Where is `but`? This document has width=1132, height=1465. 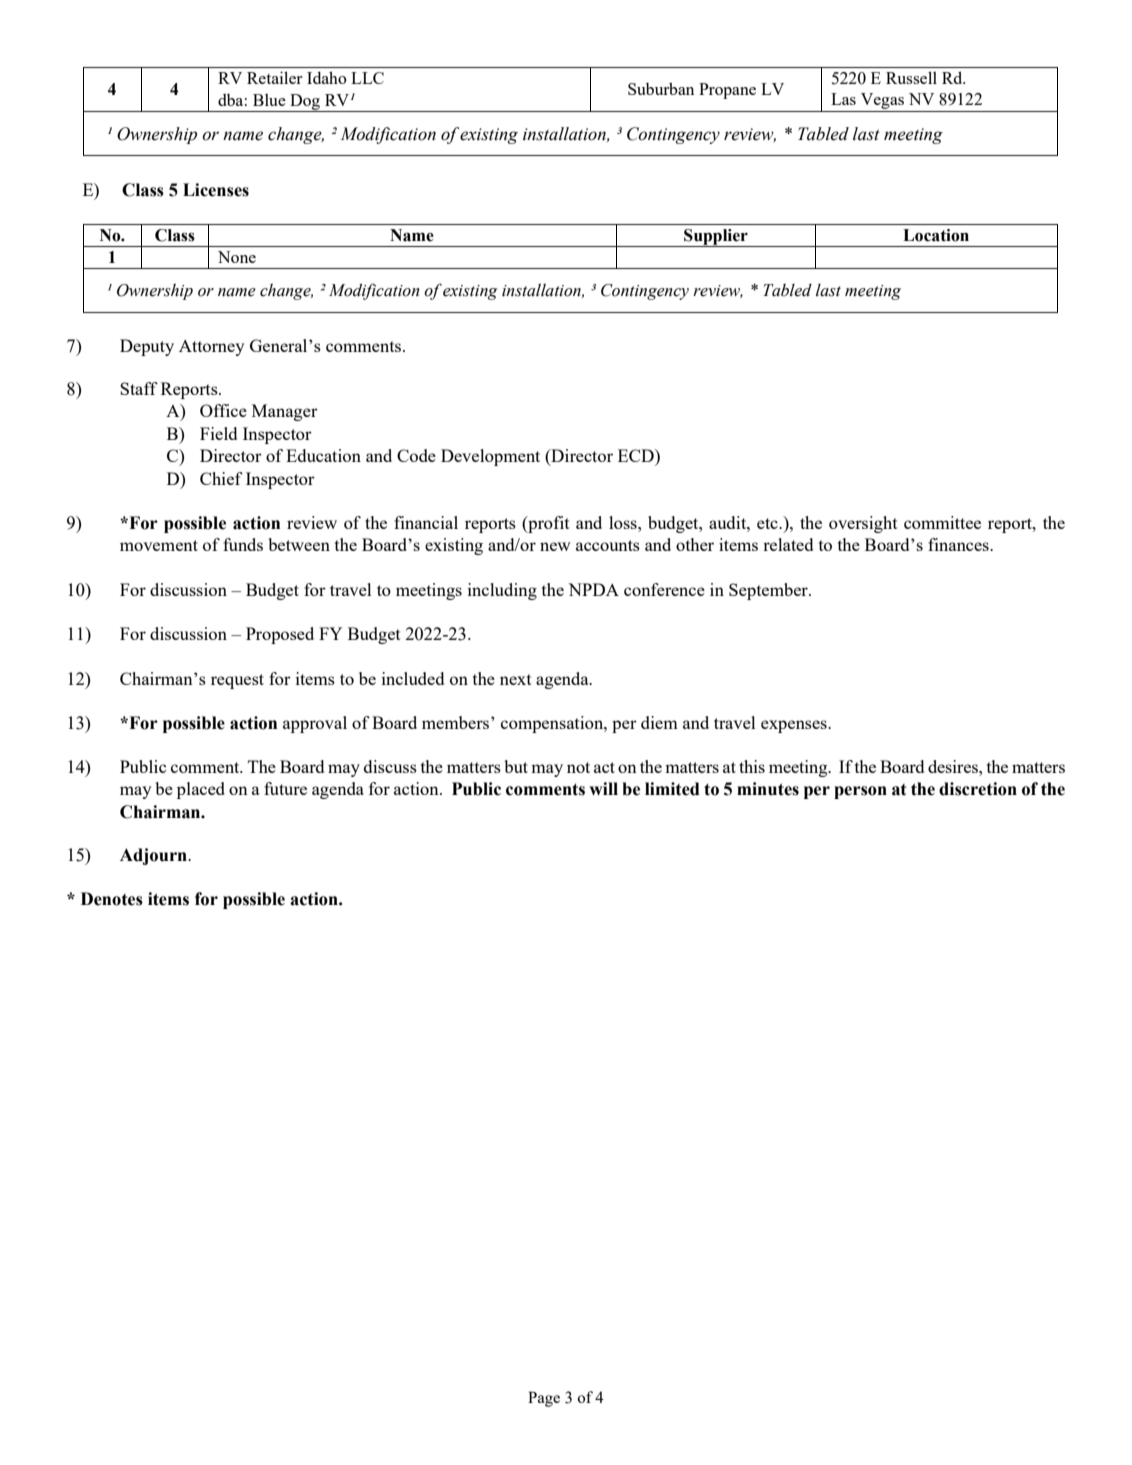 but is located at coordinates (516, 766).
